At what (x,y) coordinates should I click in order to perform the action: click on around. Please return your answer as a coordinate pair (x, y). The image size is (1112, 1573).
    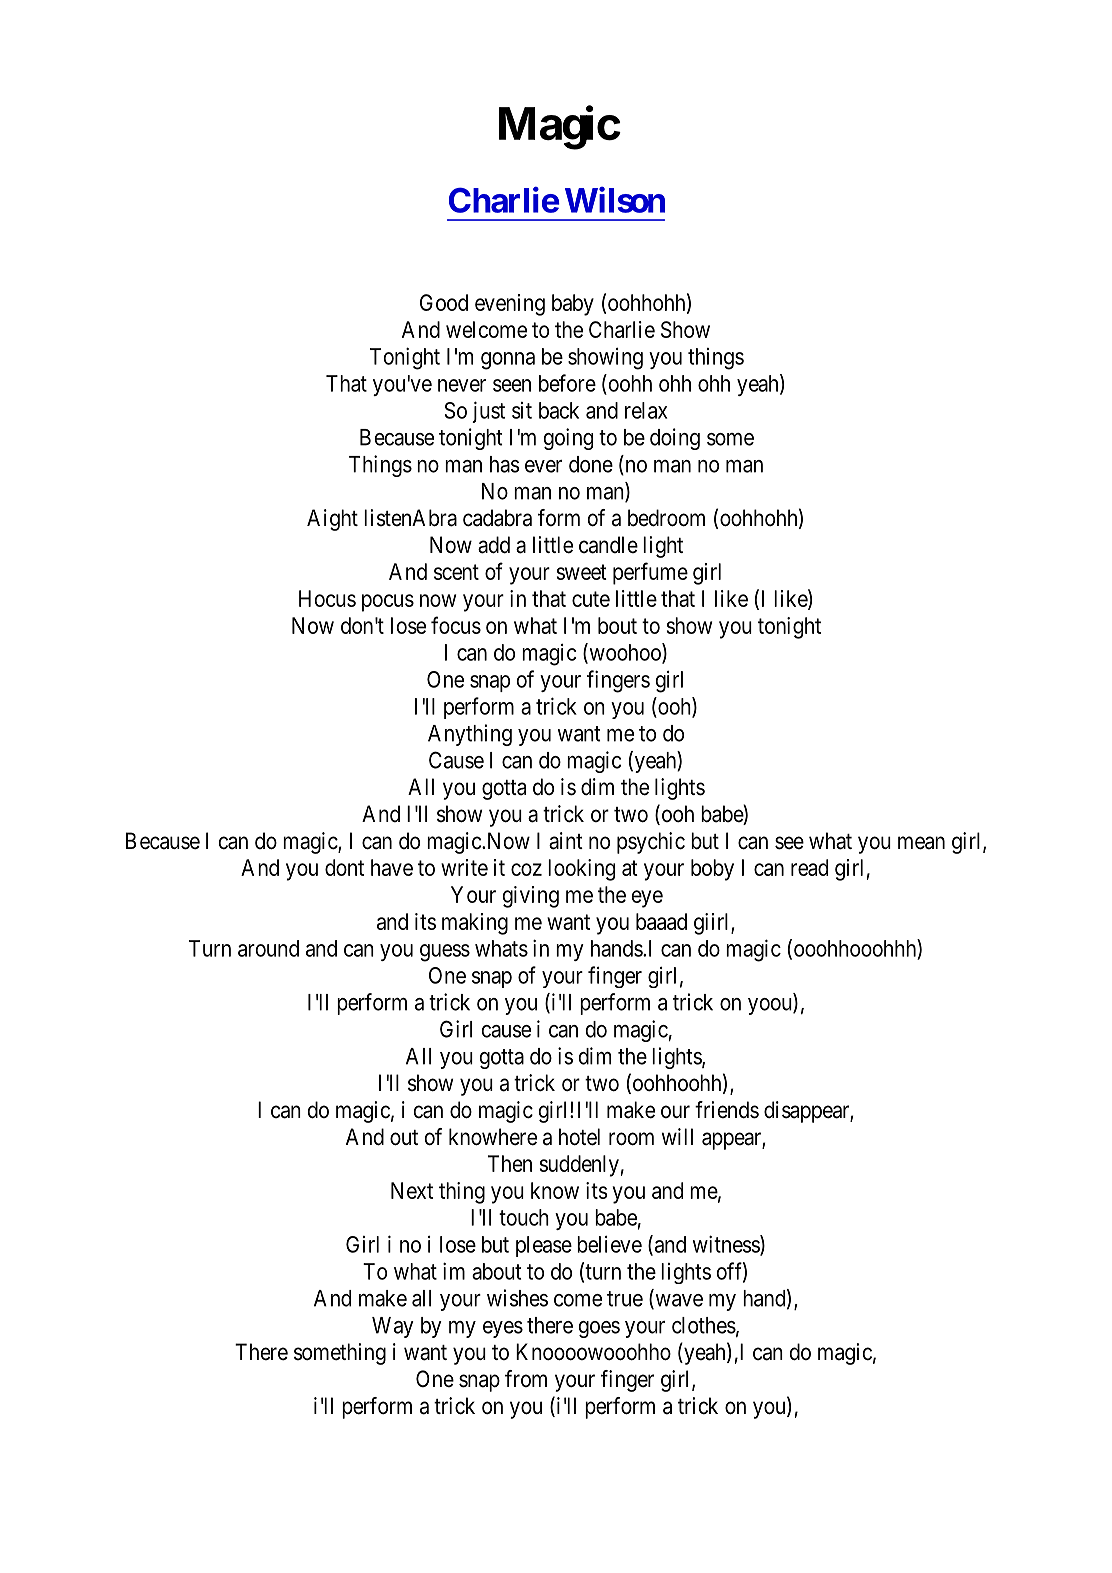
    Looking at the image, I should click on (268, 948).
